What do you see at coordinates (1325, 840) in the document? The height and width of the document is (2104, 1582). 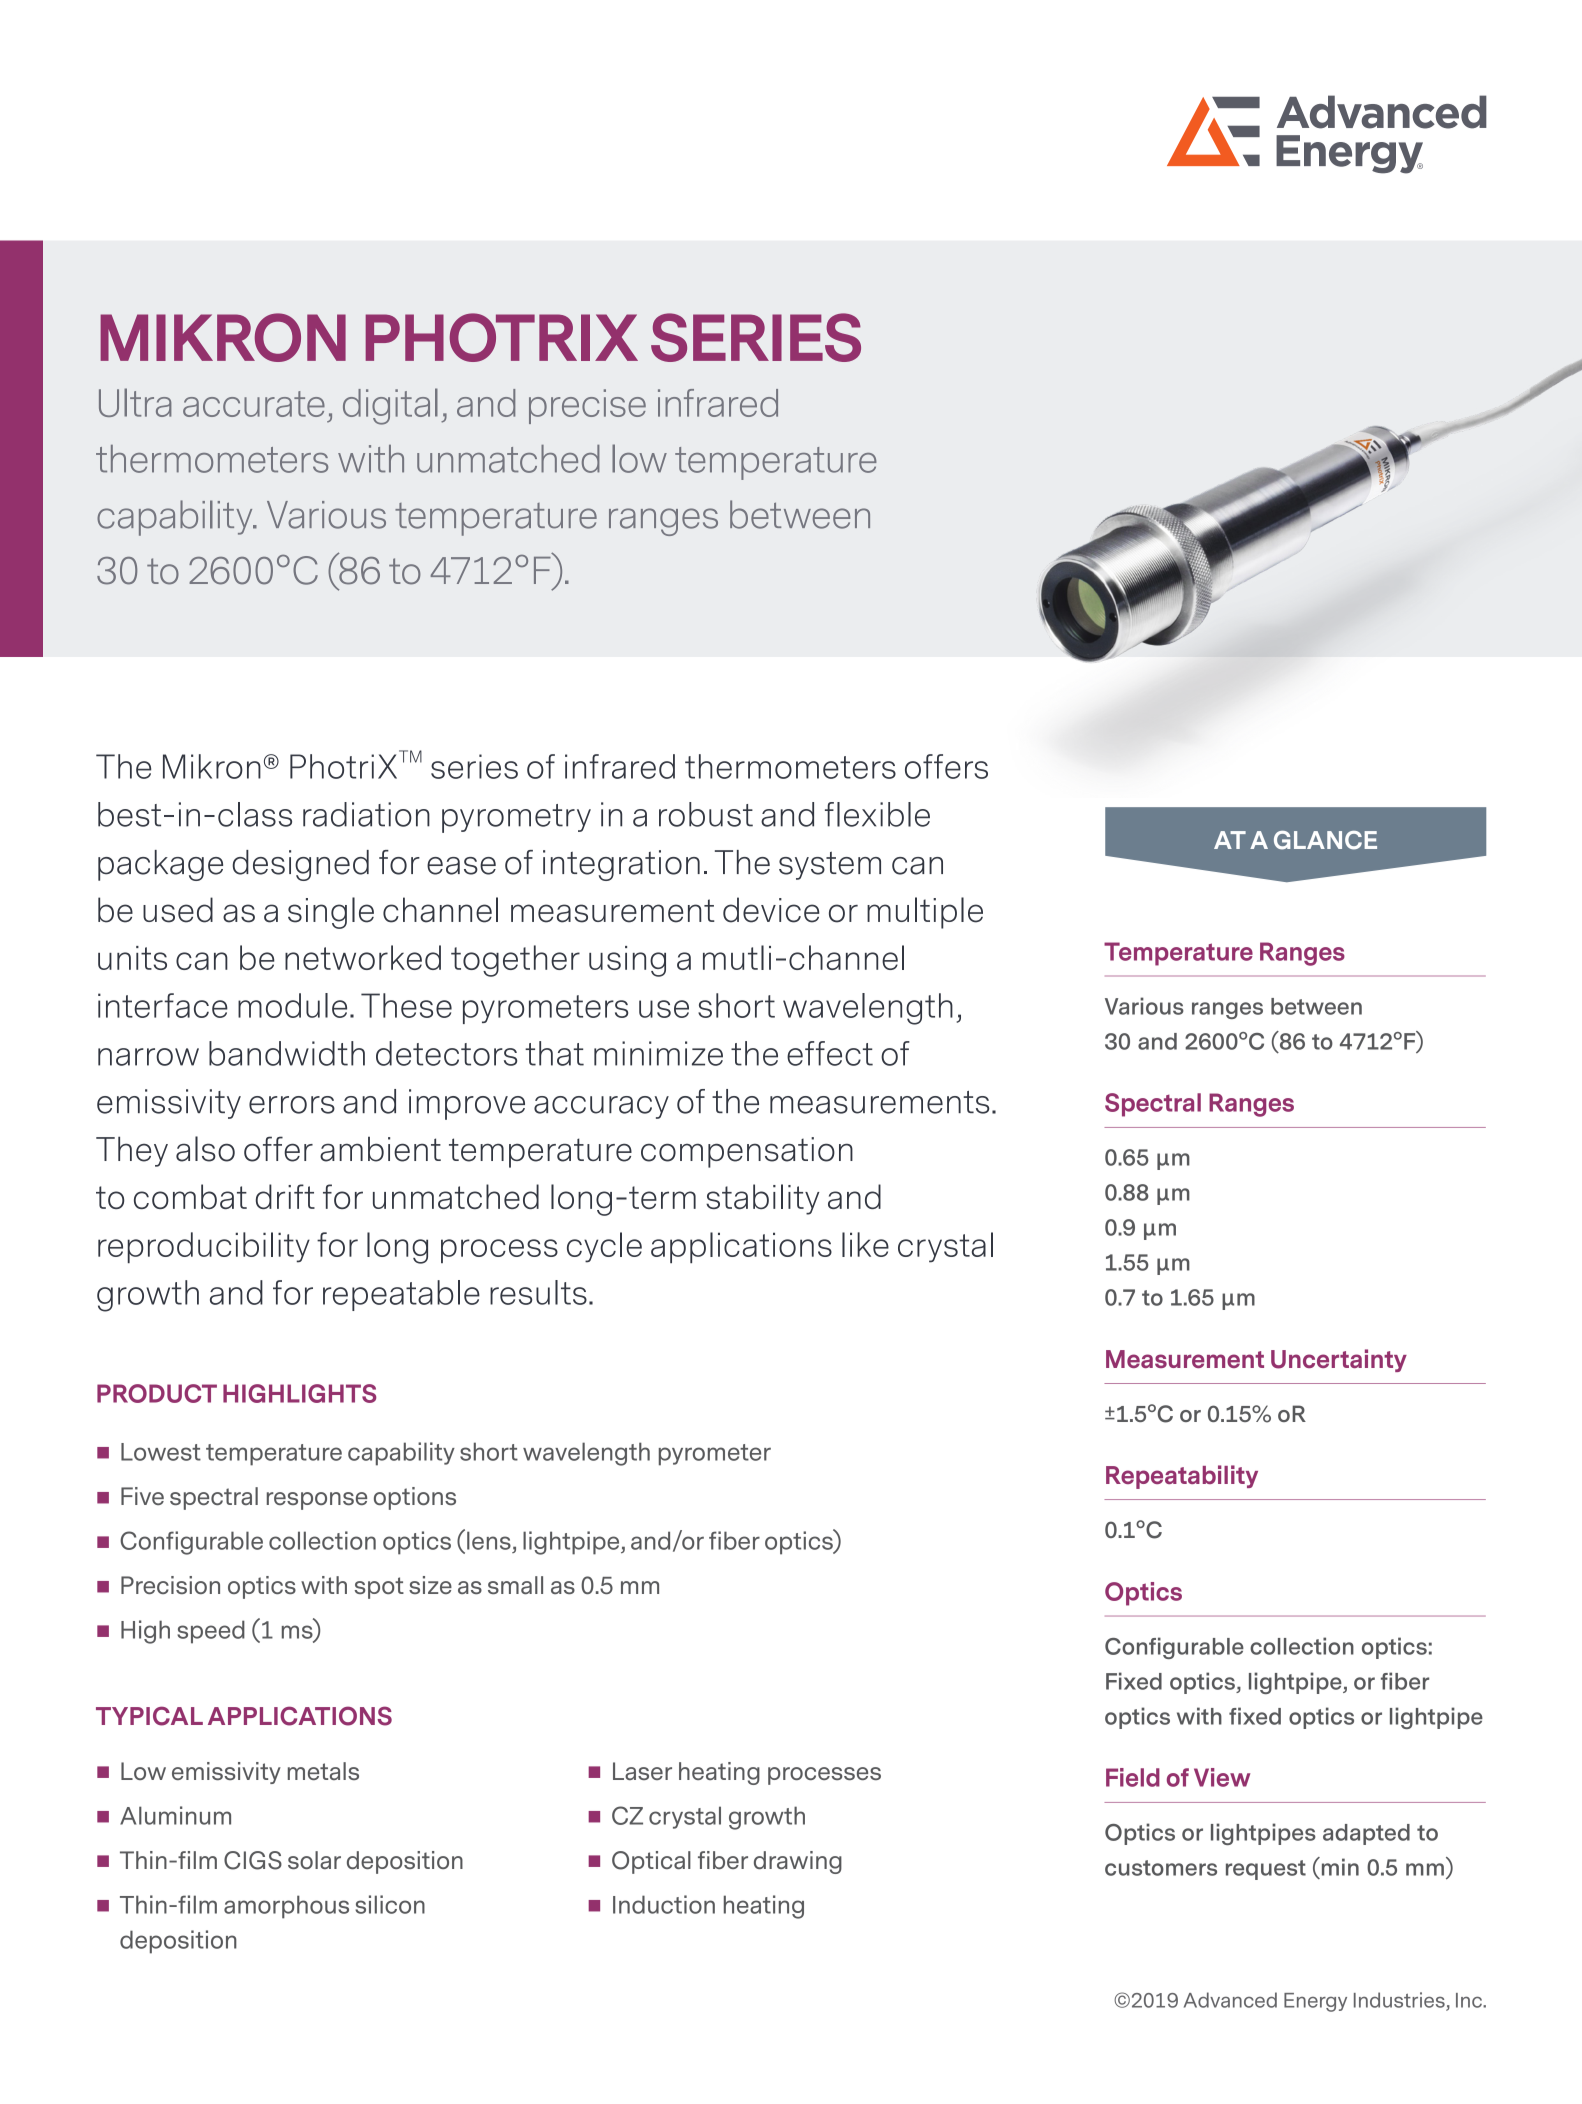 I see `GLANCE` at bounding box center [1325, 840].
